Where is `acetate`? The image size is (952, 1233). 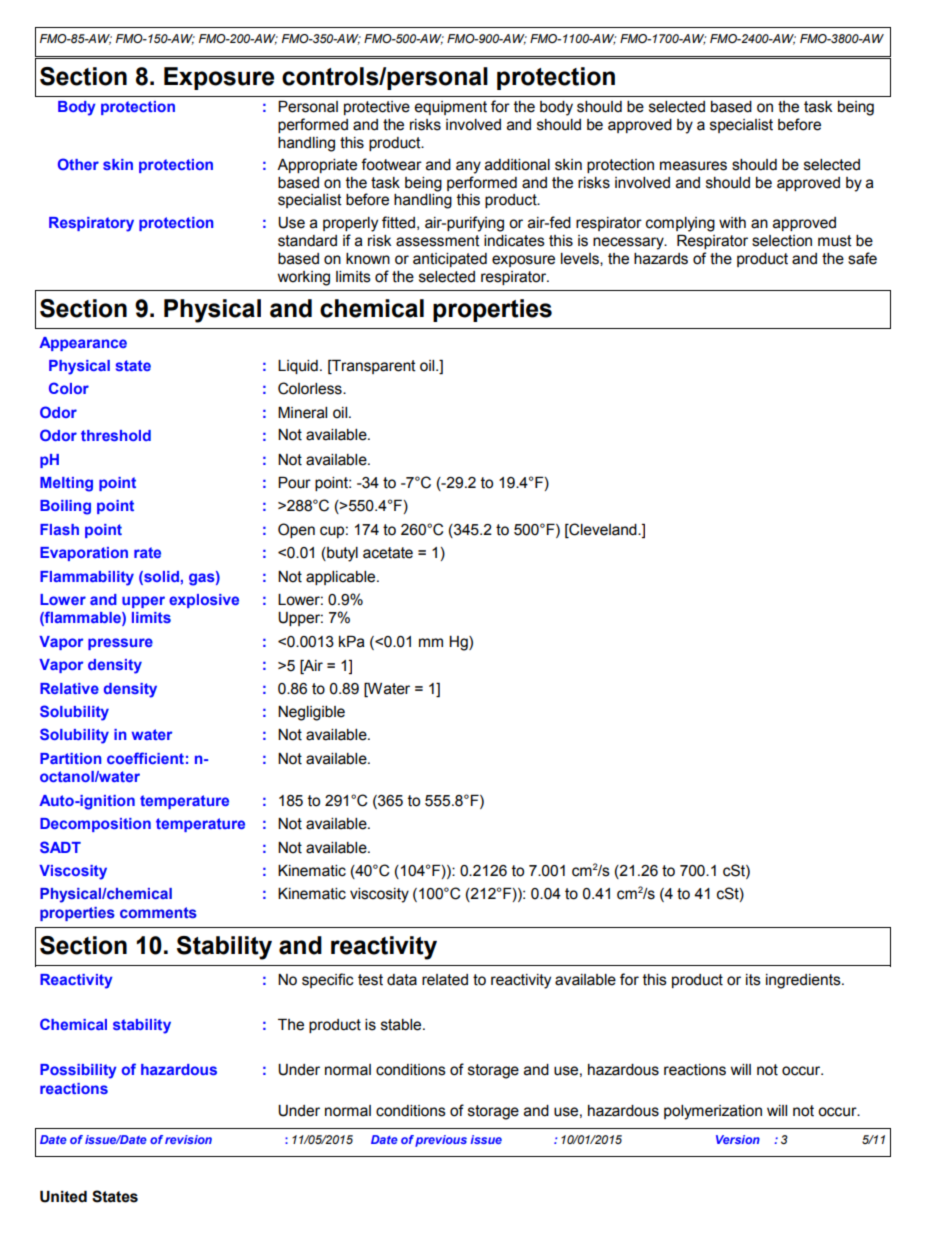
acetate is located at coordinates (388, 553).
